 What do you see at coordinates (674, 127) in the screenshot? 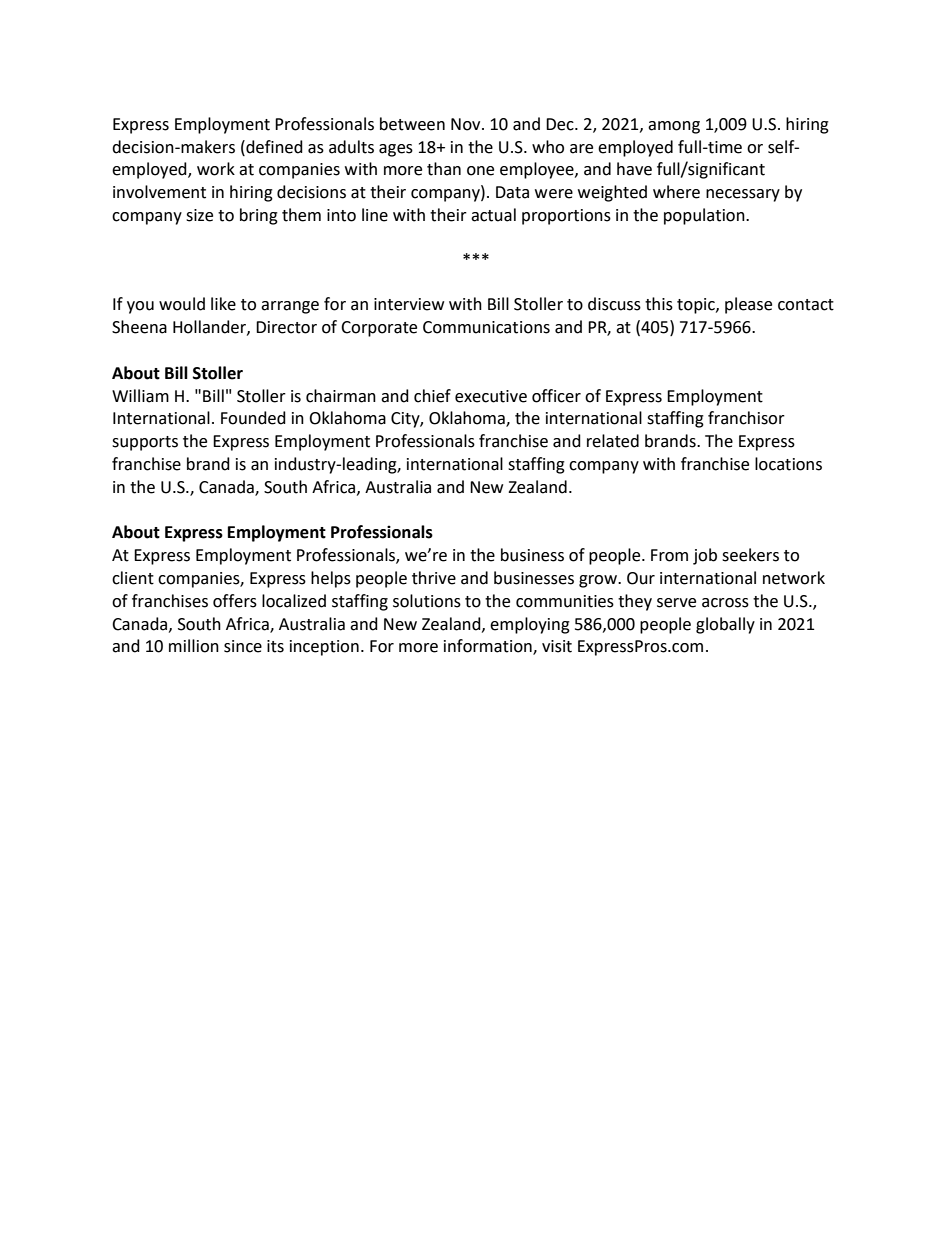
I see `among` at bounding box center [674, 127].
